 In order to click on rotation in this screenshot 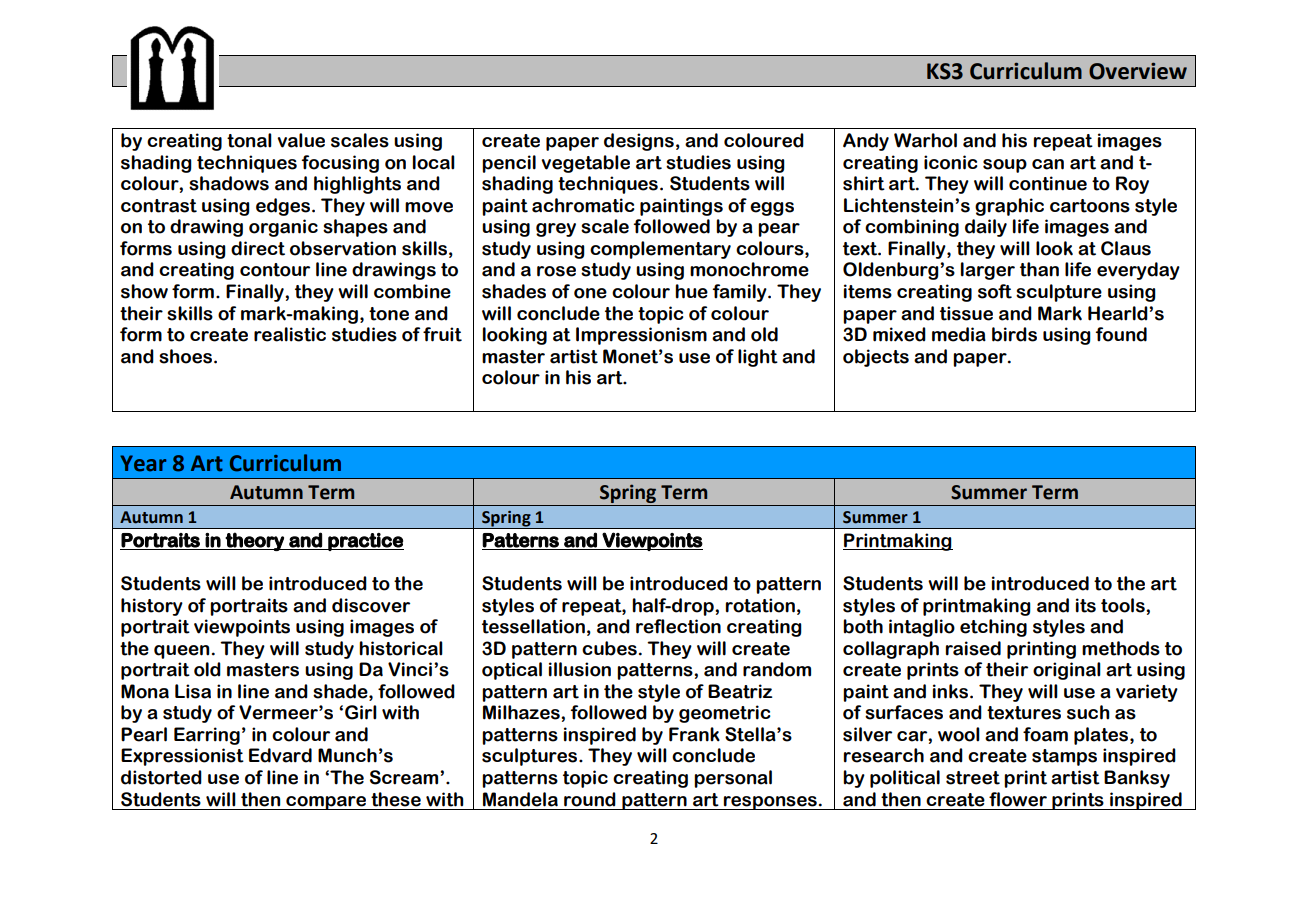, I will do `click(760, 605)`.
